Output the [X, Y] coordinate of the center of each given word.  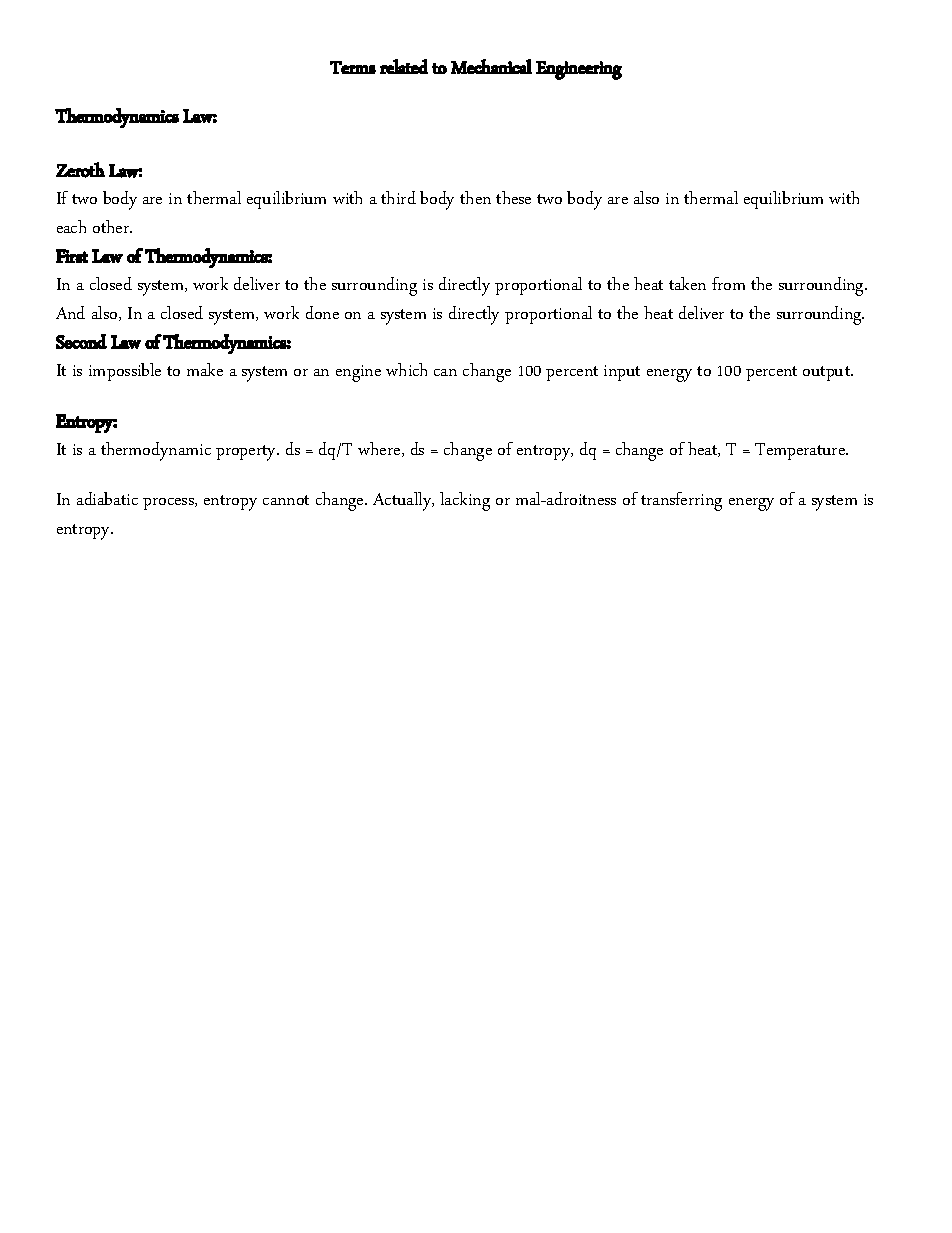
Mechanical [491, 66]
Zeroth [80, 170]
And [70, 312]
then [475, 197]
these [513, 197]
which [406, 369]
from [728, 283]
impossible [125, 372]
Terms [353, 67]
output [828, 373]
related [404, 66]
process [169, 504]
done [322, 312]
